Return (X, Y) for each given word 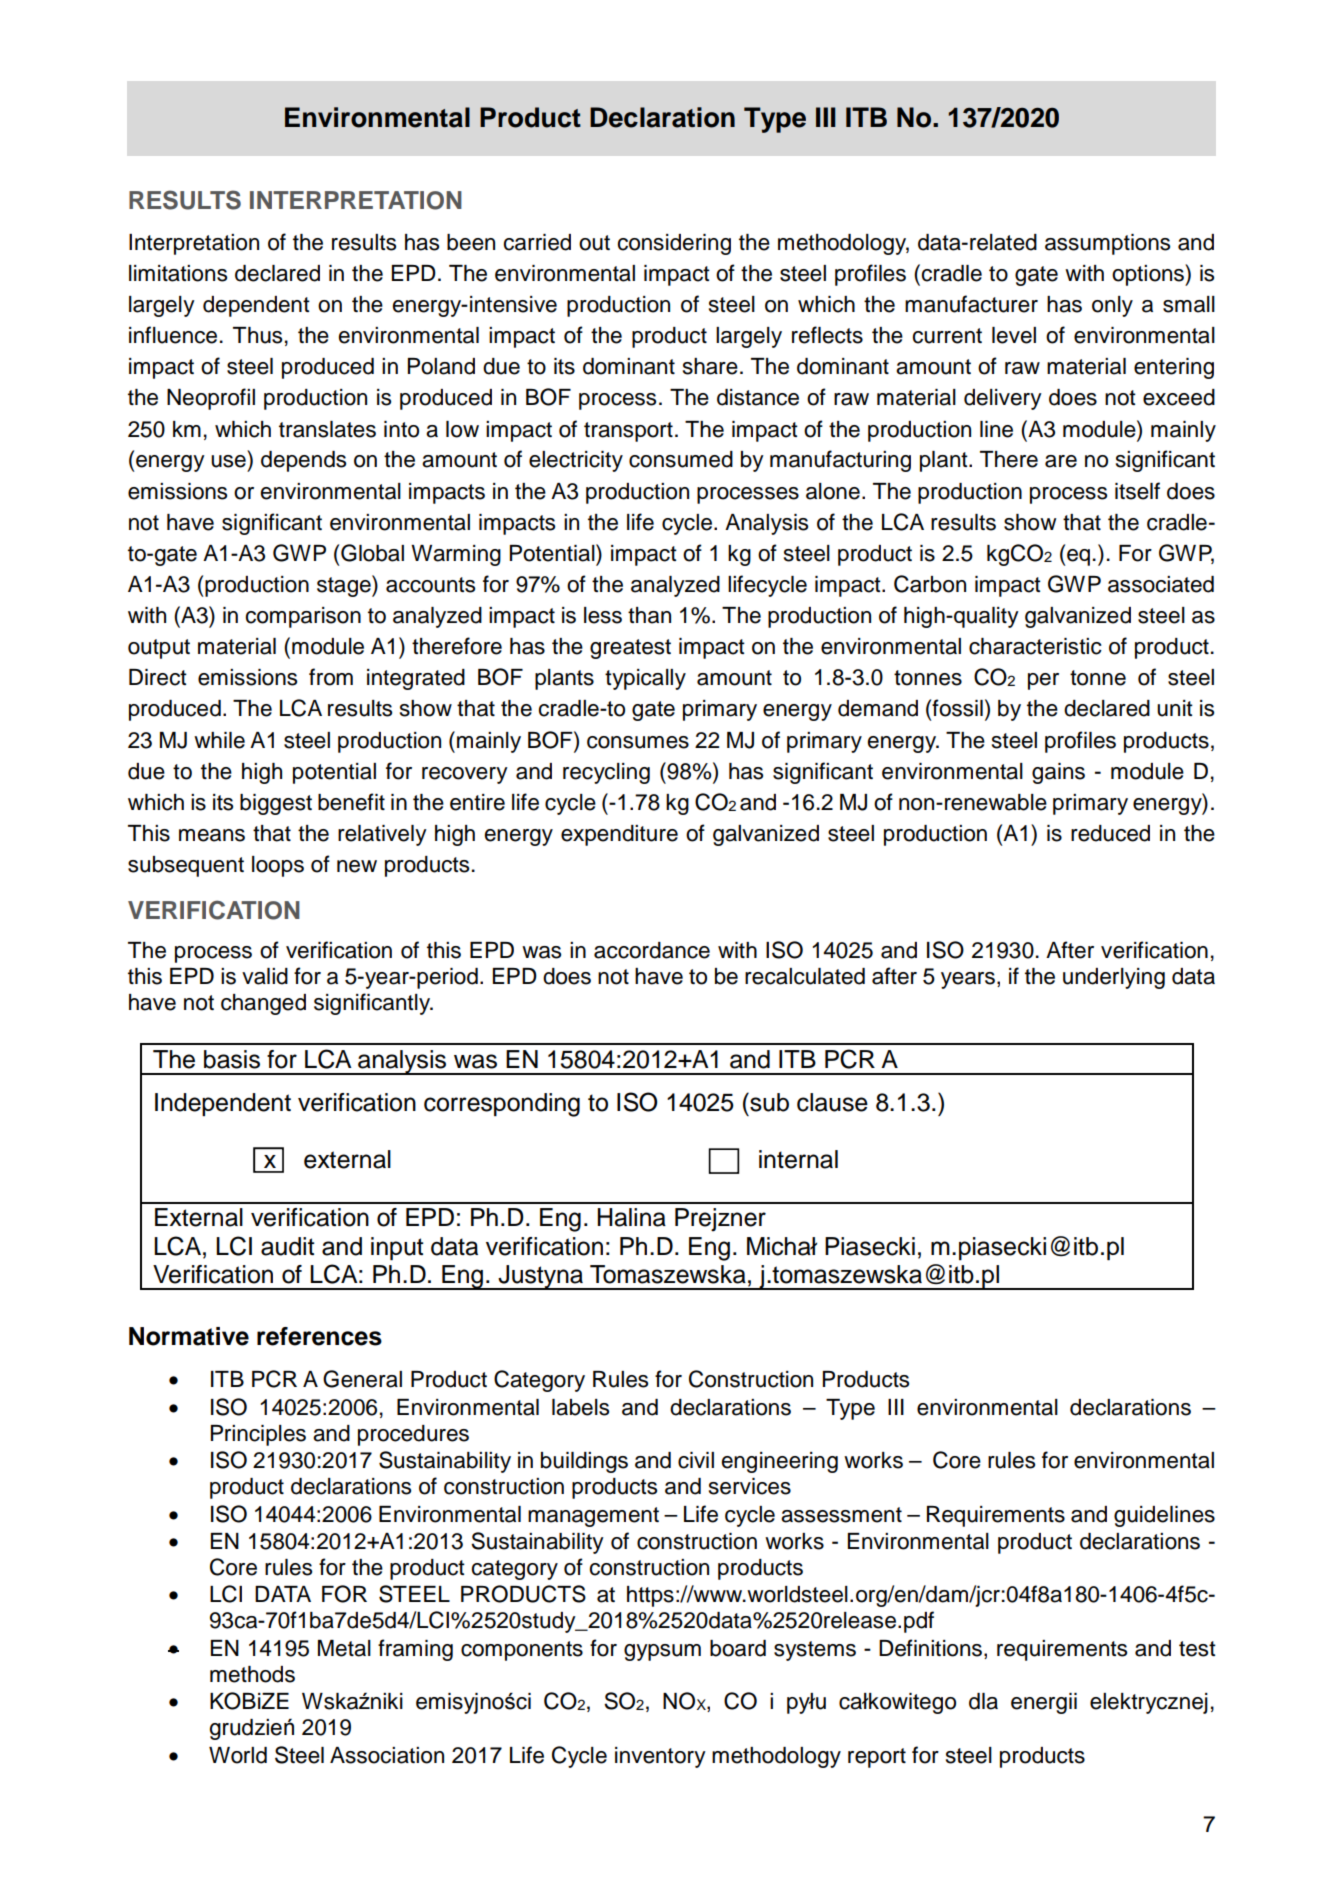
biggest (276, 804)
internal (798, 1159)
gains (1058, 773)
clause (832, 1102)
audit (287, 1246)
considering (674, 244)
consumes (638, 742)
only (1112, 306)
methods (252, 1674)
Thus (257, 335)
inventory (660, 1757)
